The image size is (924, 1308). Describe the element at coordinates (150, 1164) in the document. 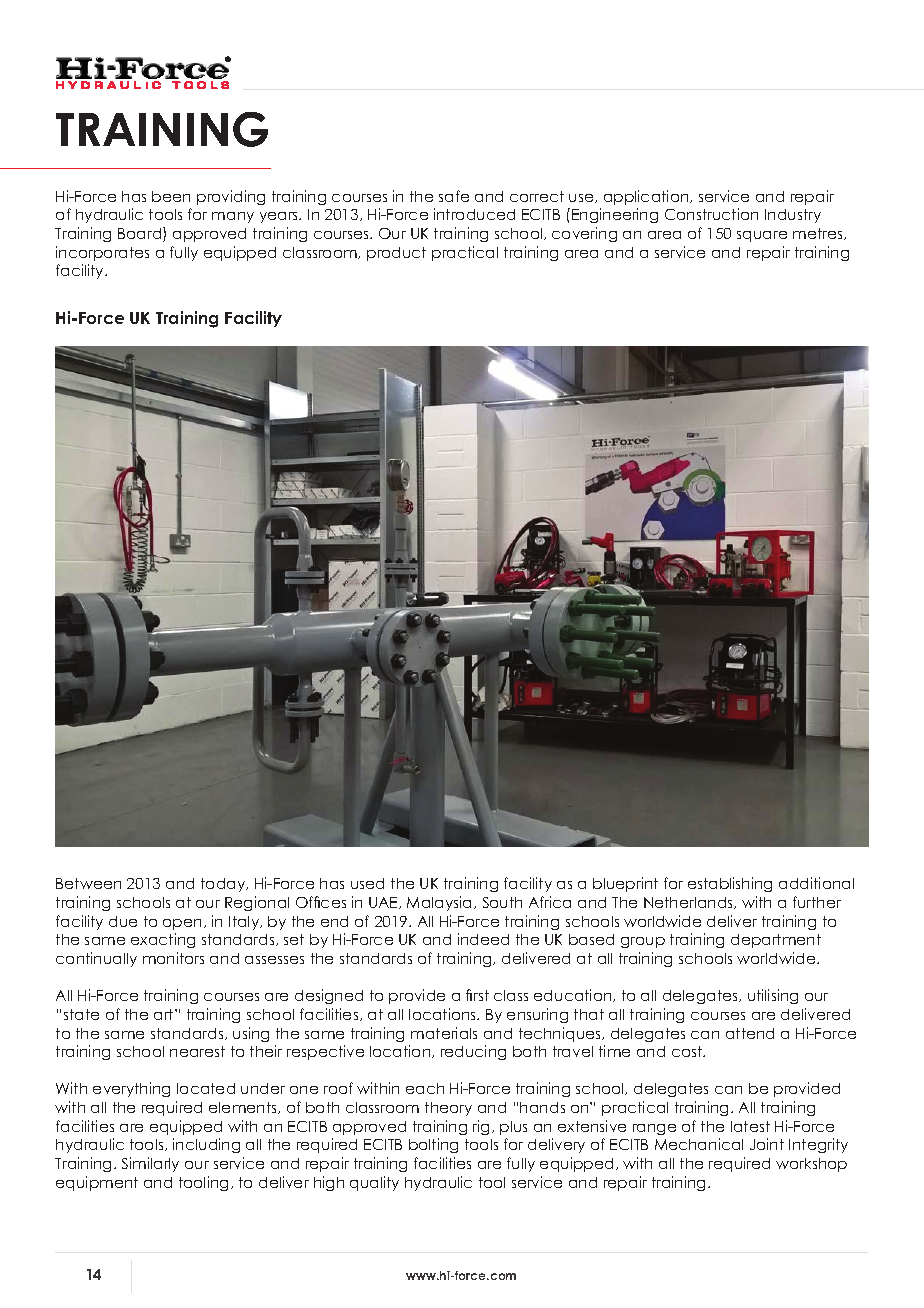

I see `Similarly` at that location.
